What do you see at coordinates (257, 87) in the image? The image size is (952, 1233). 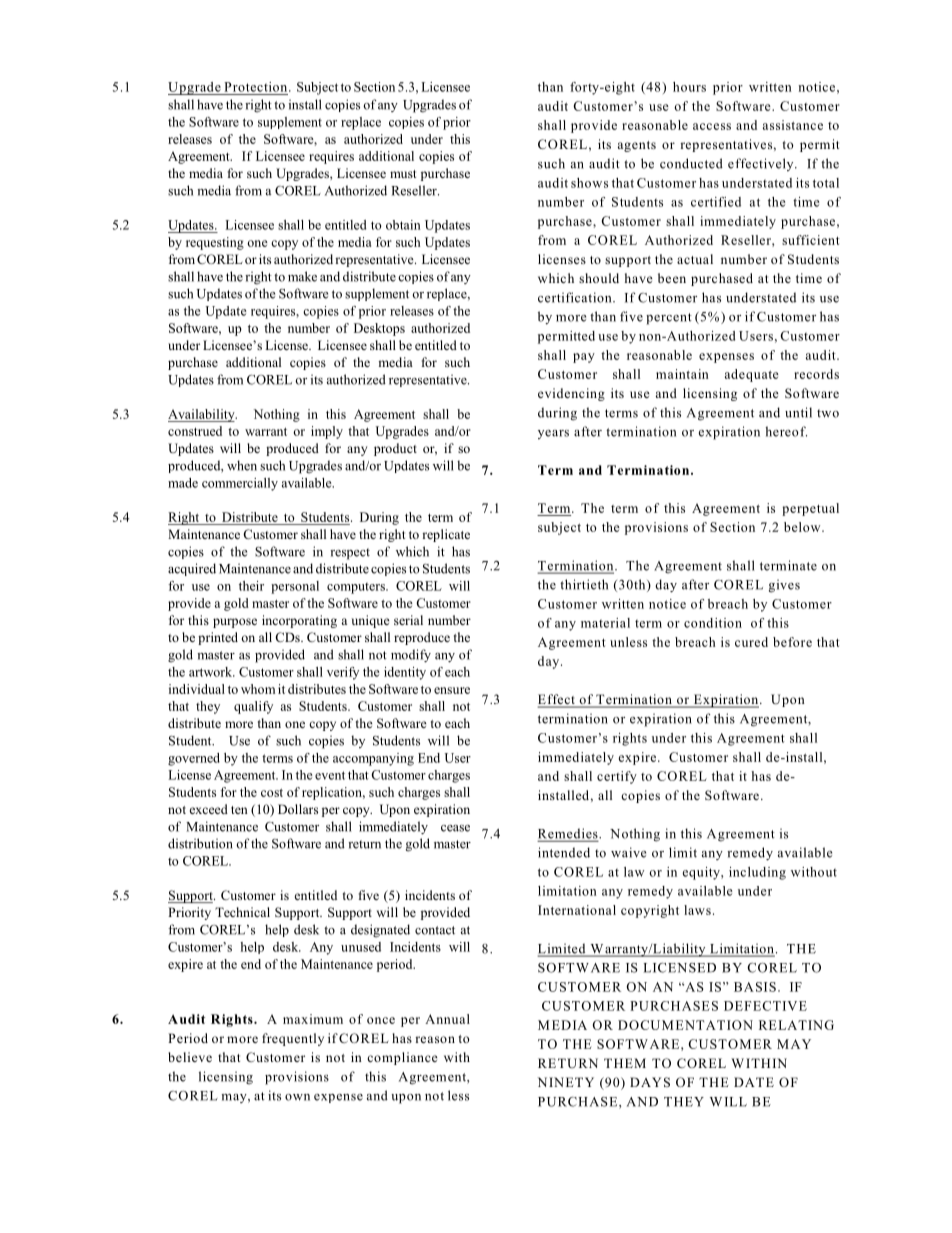 I see `Protection` at bounding box center [257, 87].
